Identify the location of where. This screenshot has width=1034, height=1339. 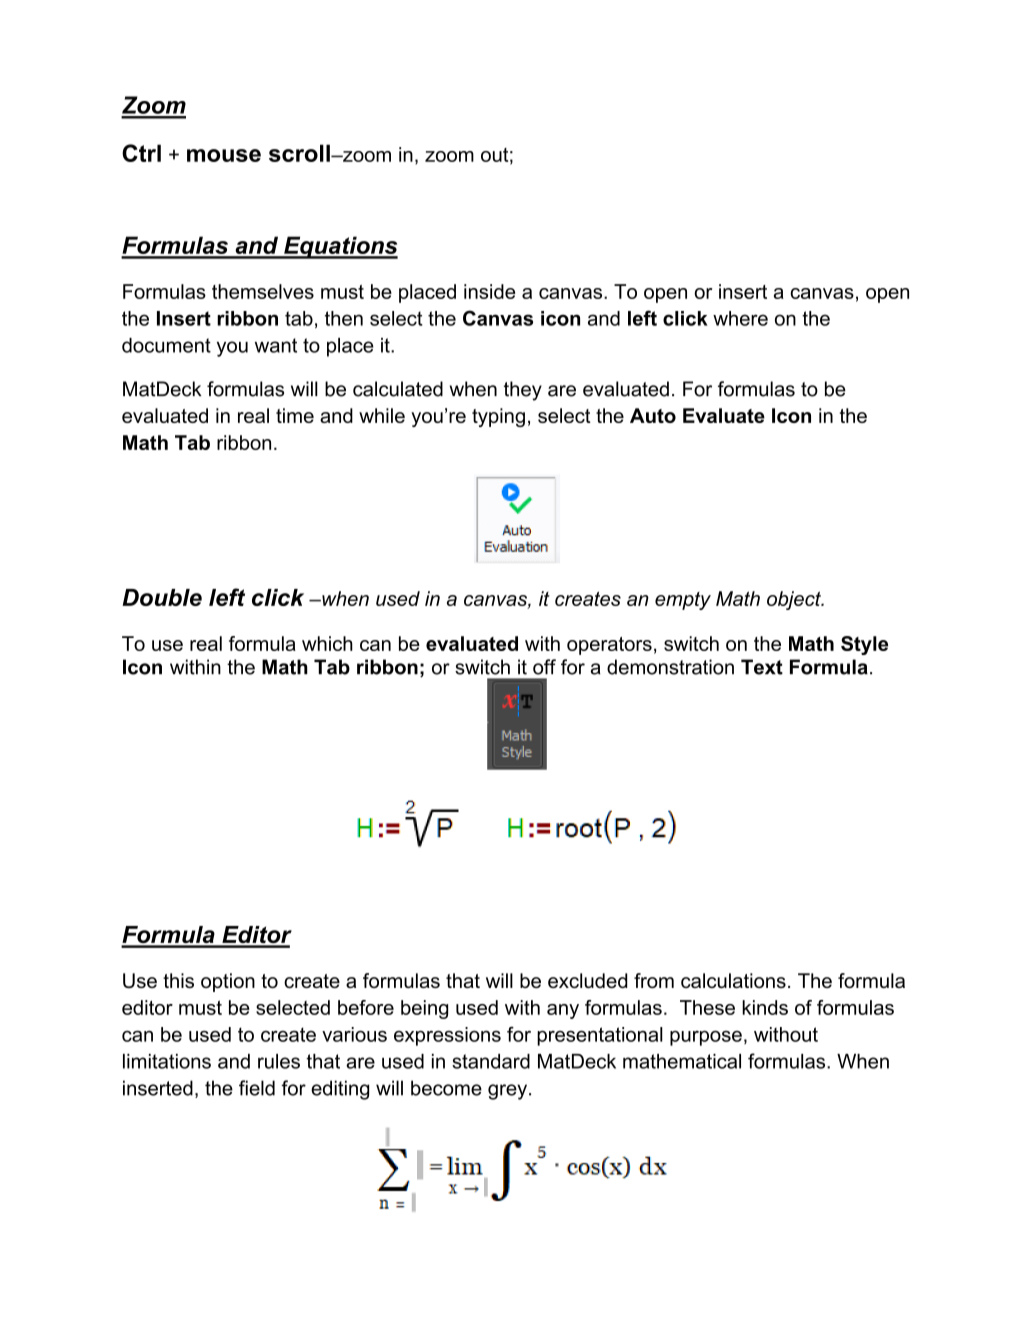
(740, 318).
